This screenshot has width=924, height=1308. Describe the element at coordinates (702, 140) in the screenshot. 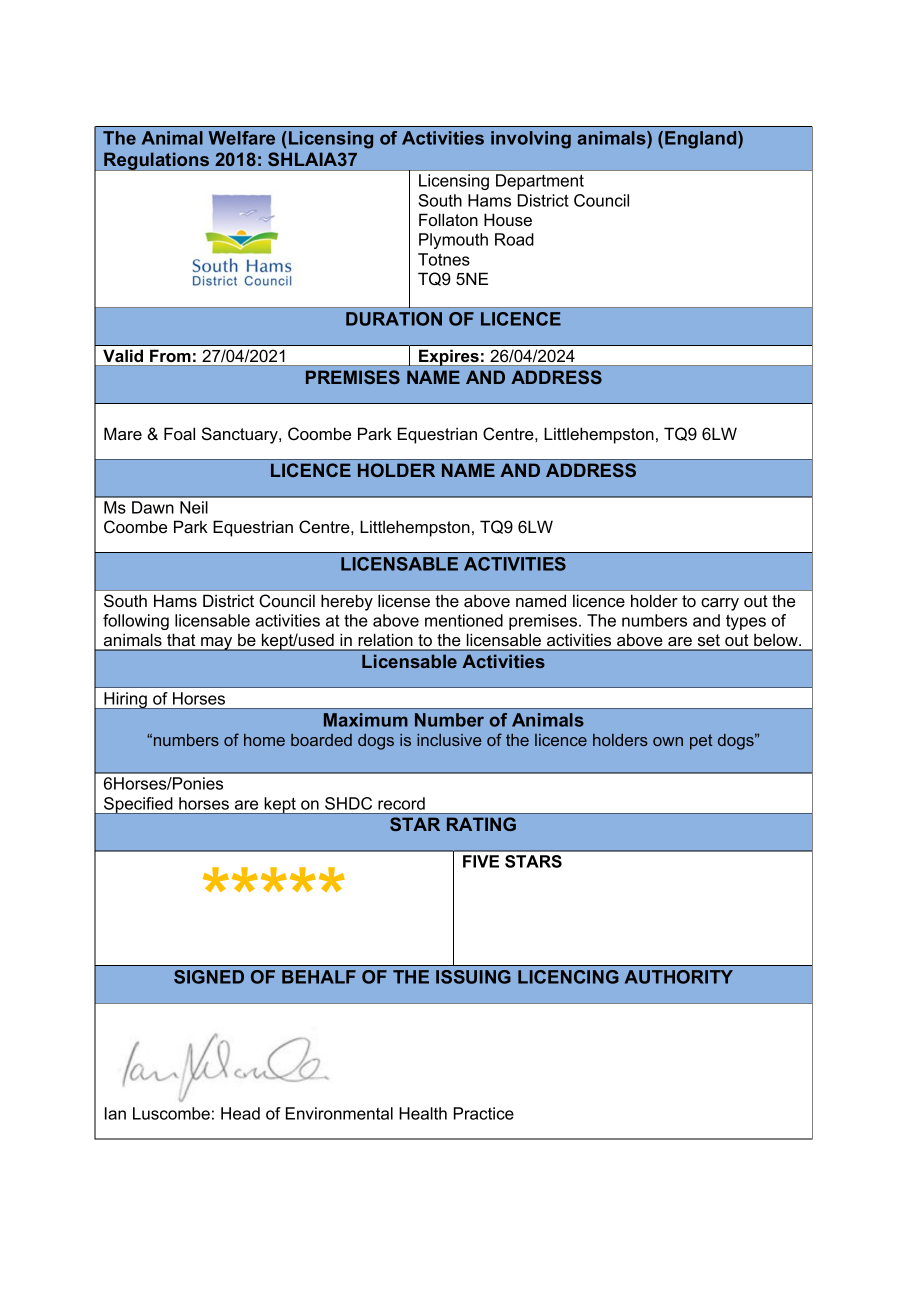

I see `England` at that location.
